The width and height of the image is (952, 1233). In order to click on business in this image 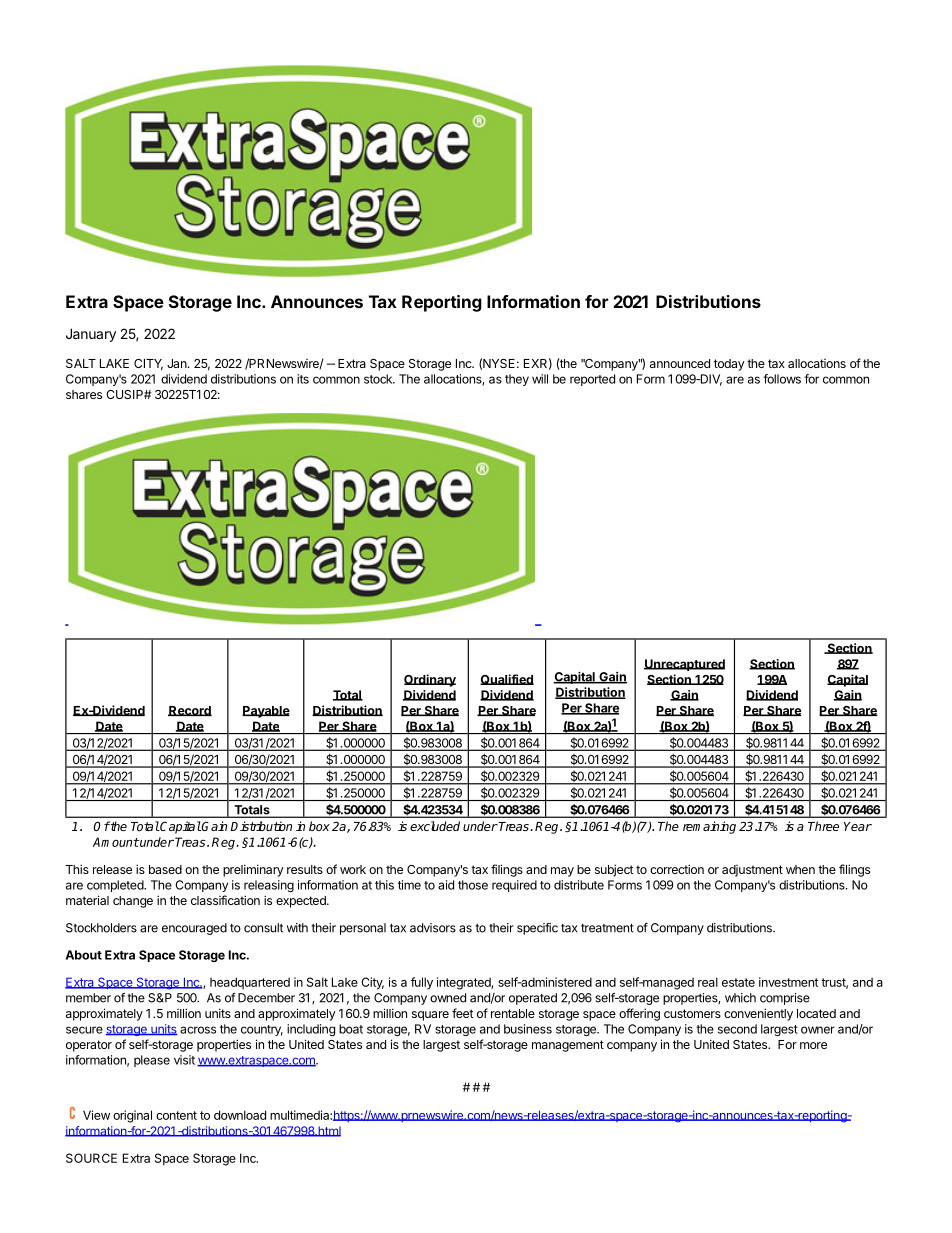, I will do `click(528, 1029)`.
